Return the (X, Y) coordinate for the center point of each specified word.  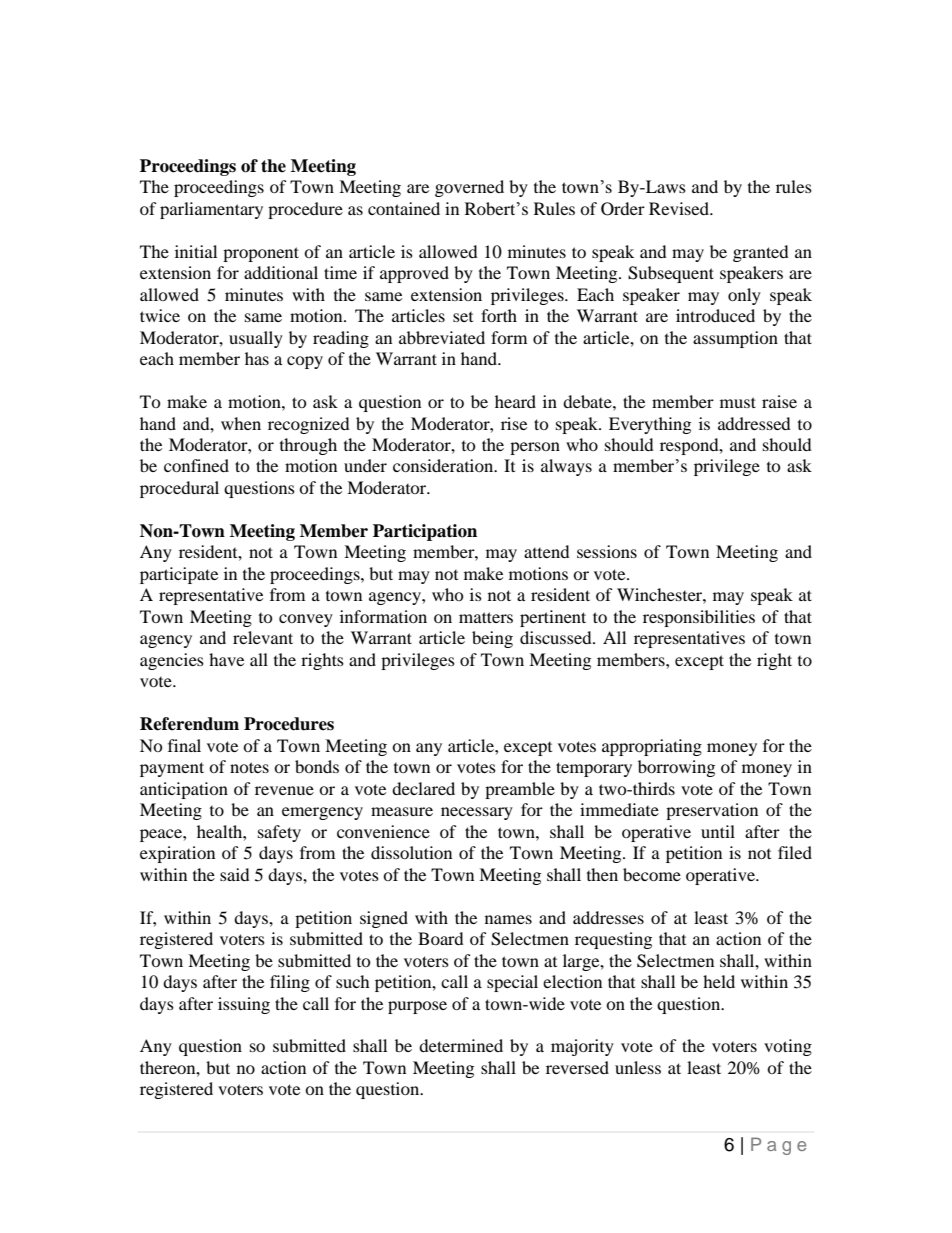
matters (486, 617)
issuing (244, 1005)
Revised (680, 208)
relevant (263, 637)
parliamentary (211, 210)
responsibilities (699, 618)
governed (469, 188)
